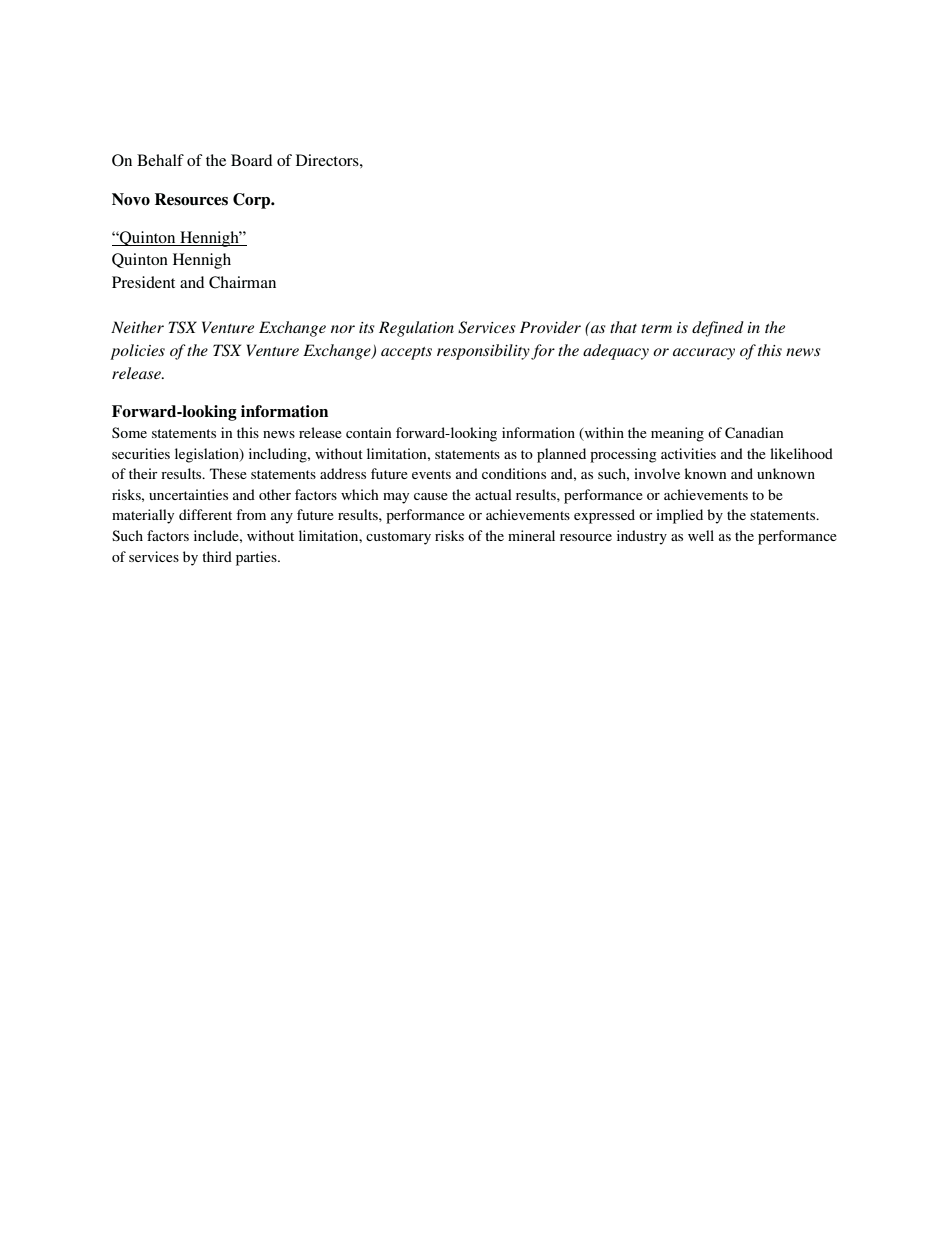 Image resolution: width=952 pixels, height=1233 pixels. Describe the element at coordinates (251, 160) in the document. I see `Board` at that location.
